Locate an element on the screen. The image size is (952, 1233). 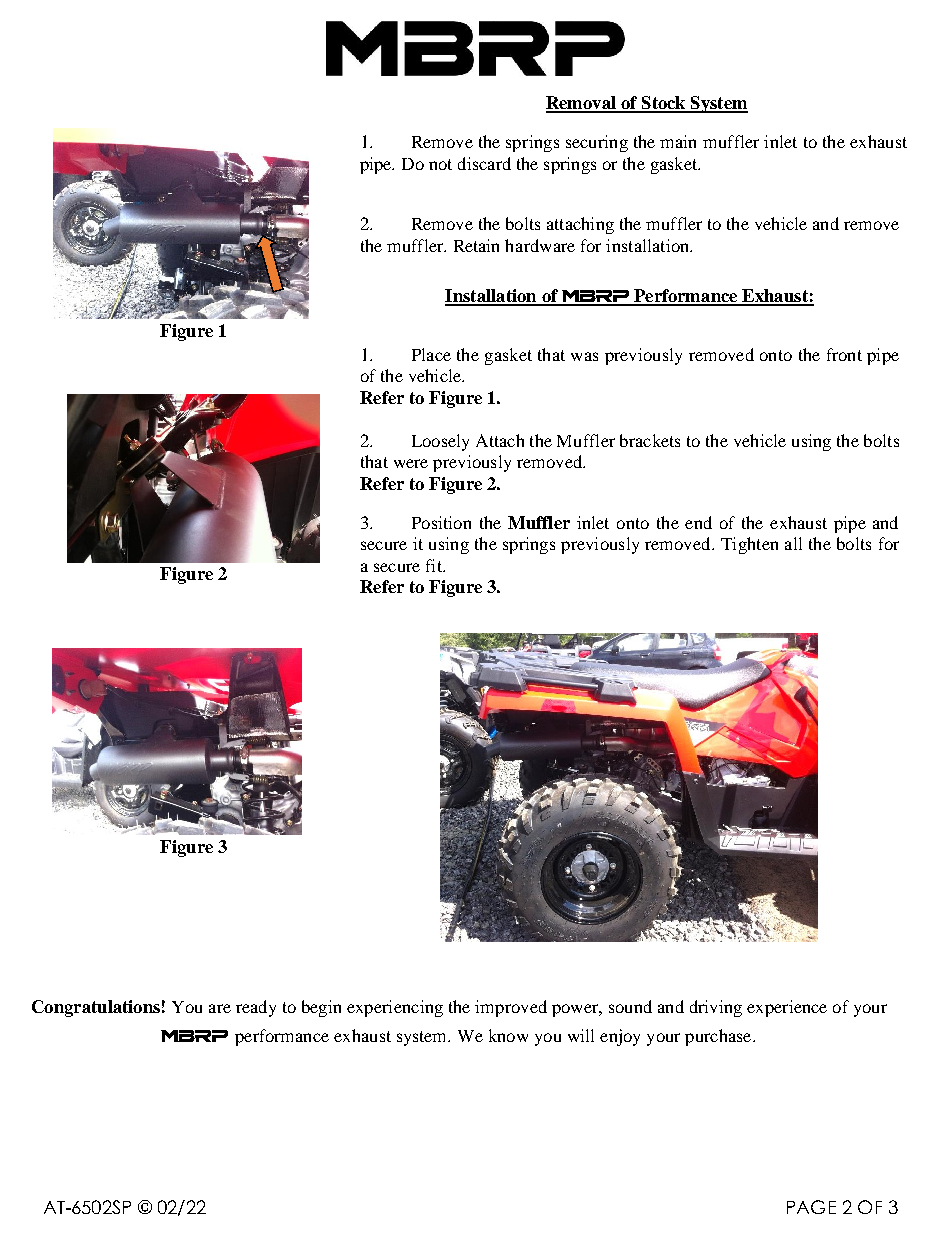
know is located at coordinates (508, 1035).
